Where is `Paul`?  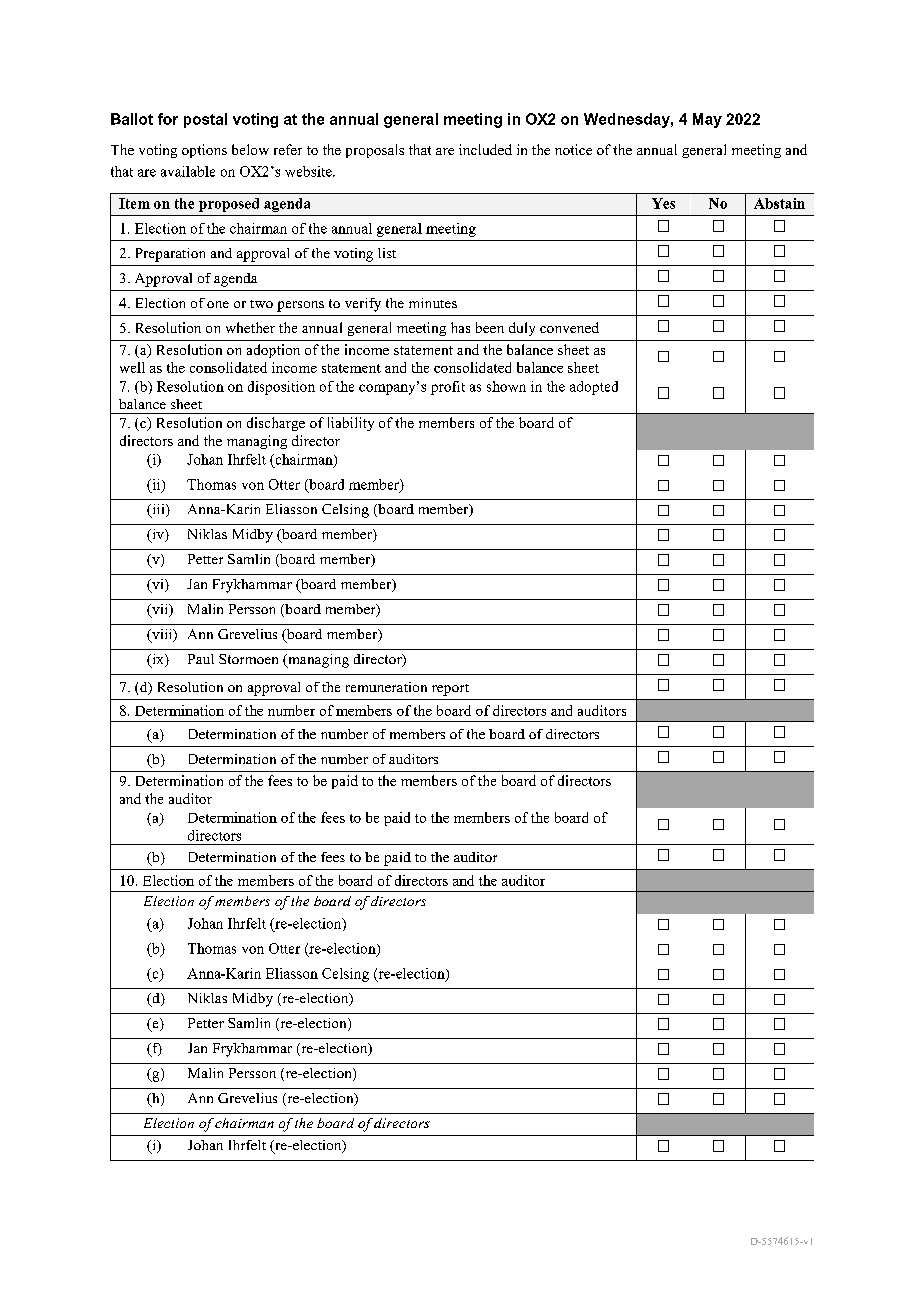
Paul is located at coordinates (201, 659).
